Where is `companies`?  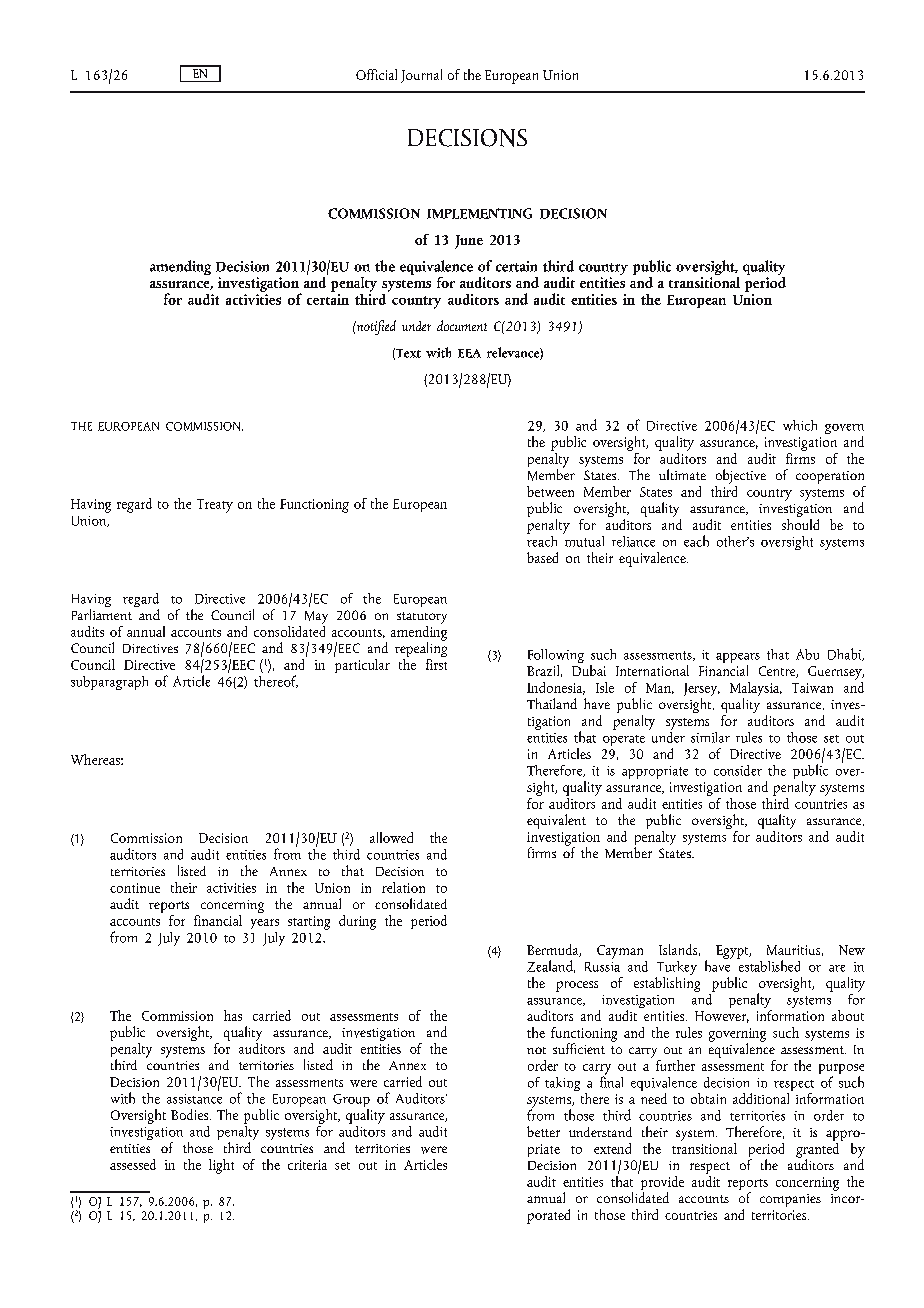 companies is located at coordinates (790, 1200).
